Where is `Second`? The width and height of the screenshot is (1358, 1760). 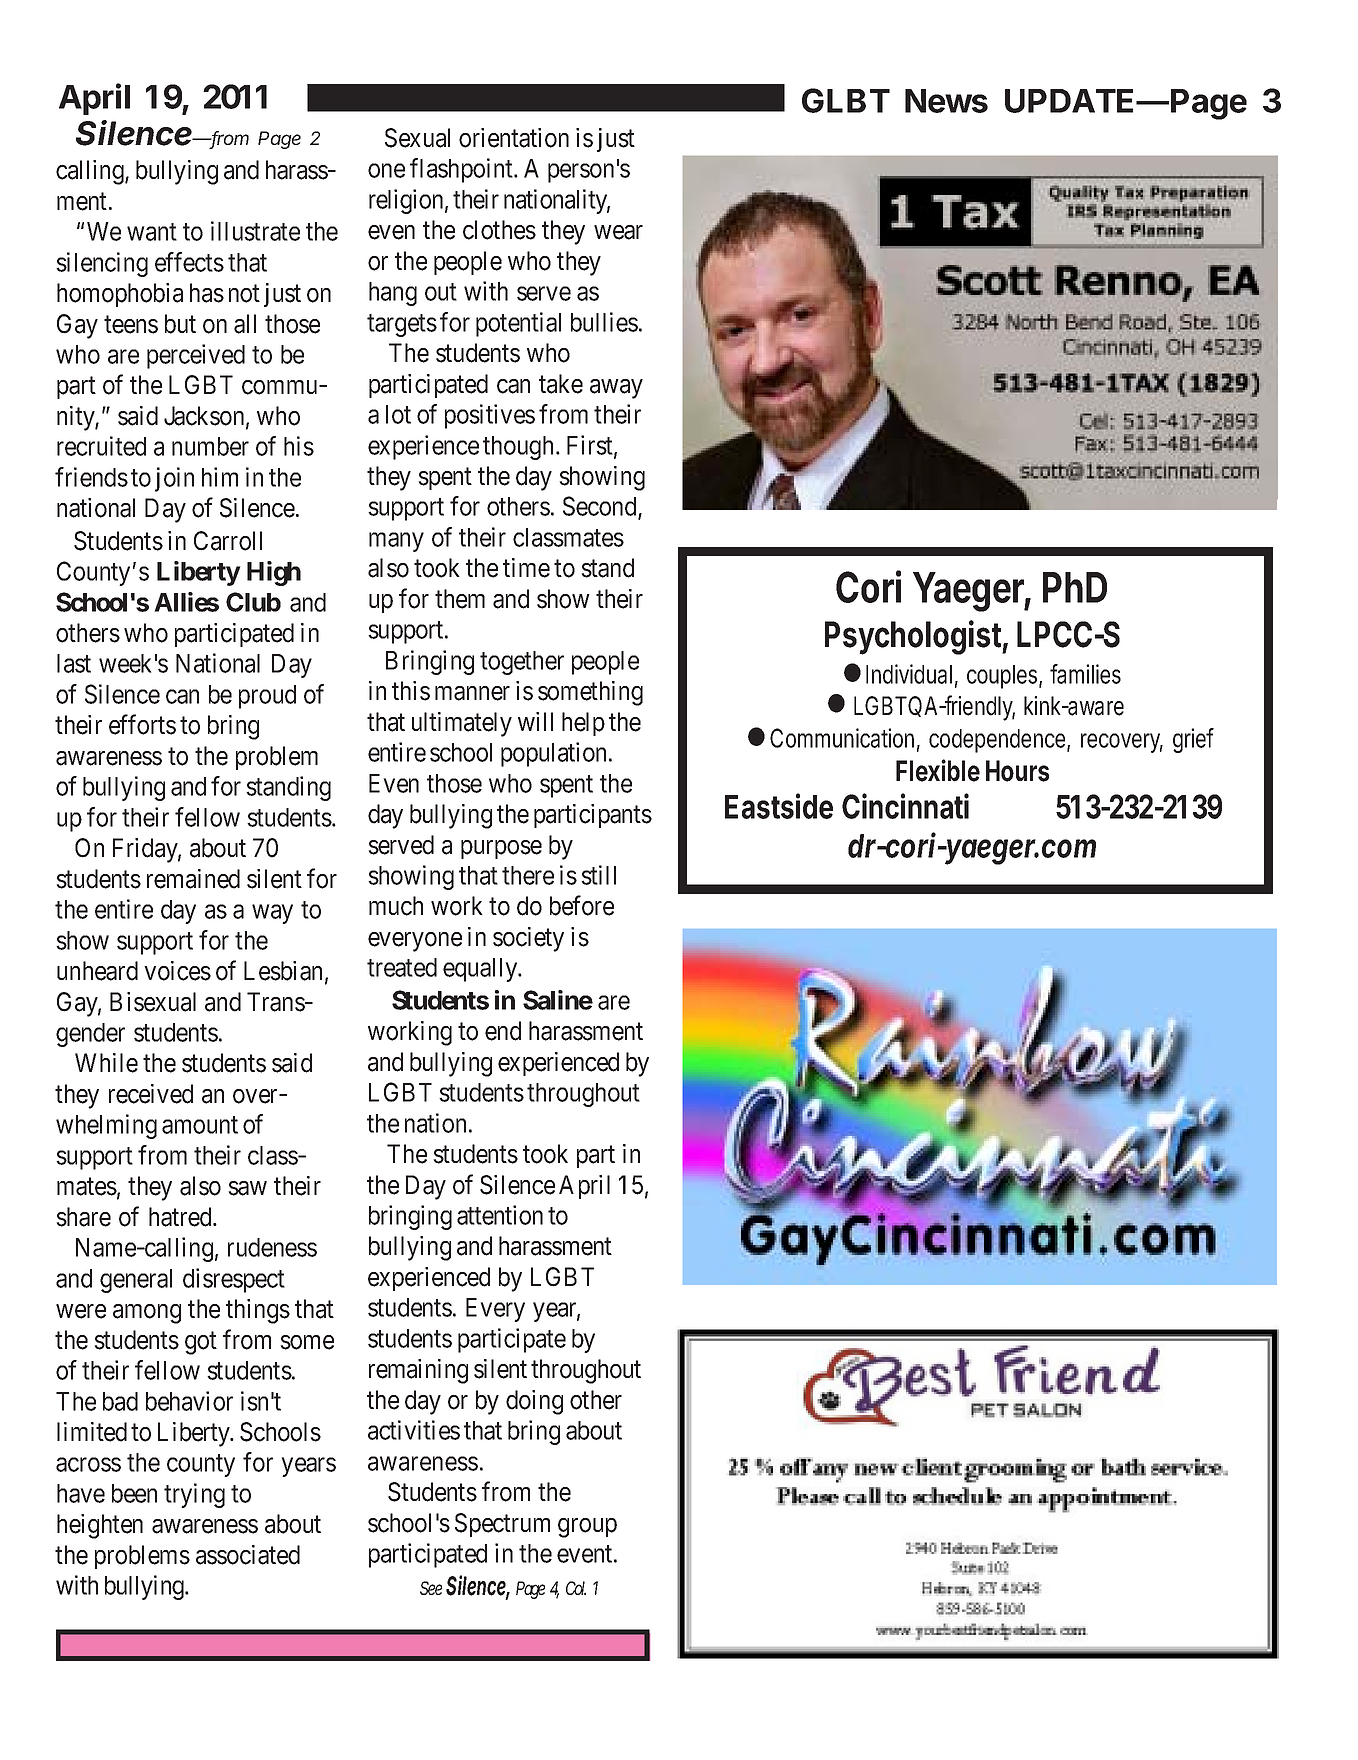 Second is located at coordinates (601, 507).
